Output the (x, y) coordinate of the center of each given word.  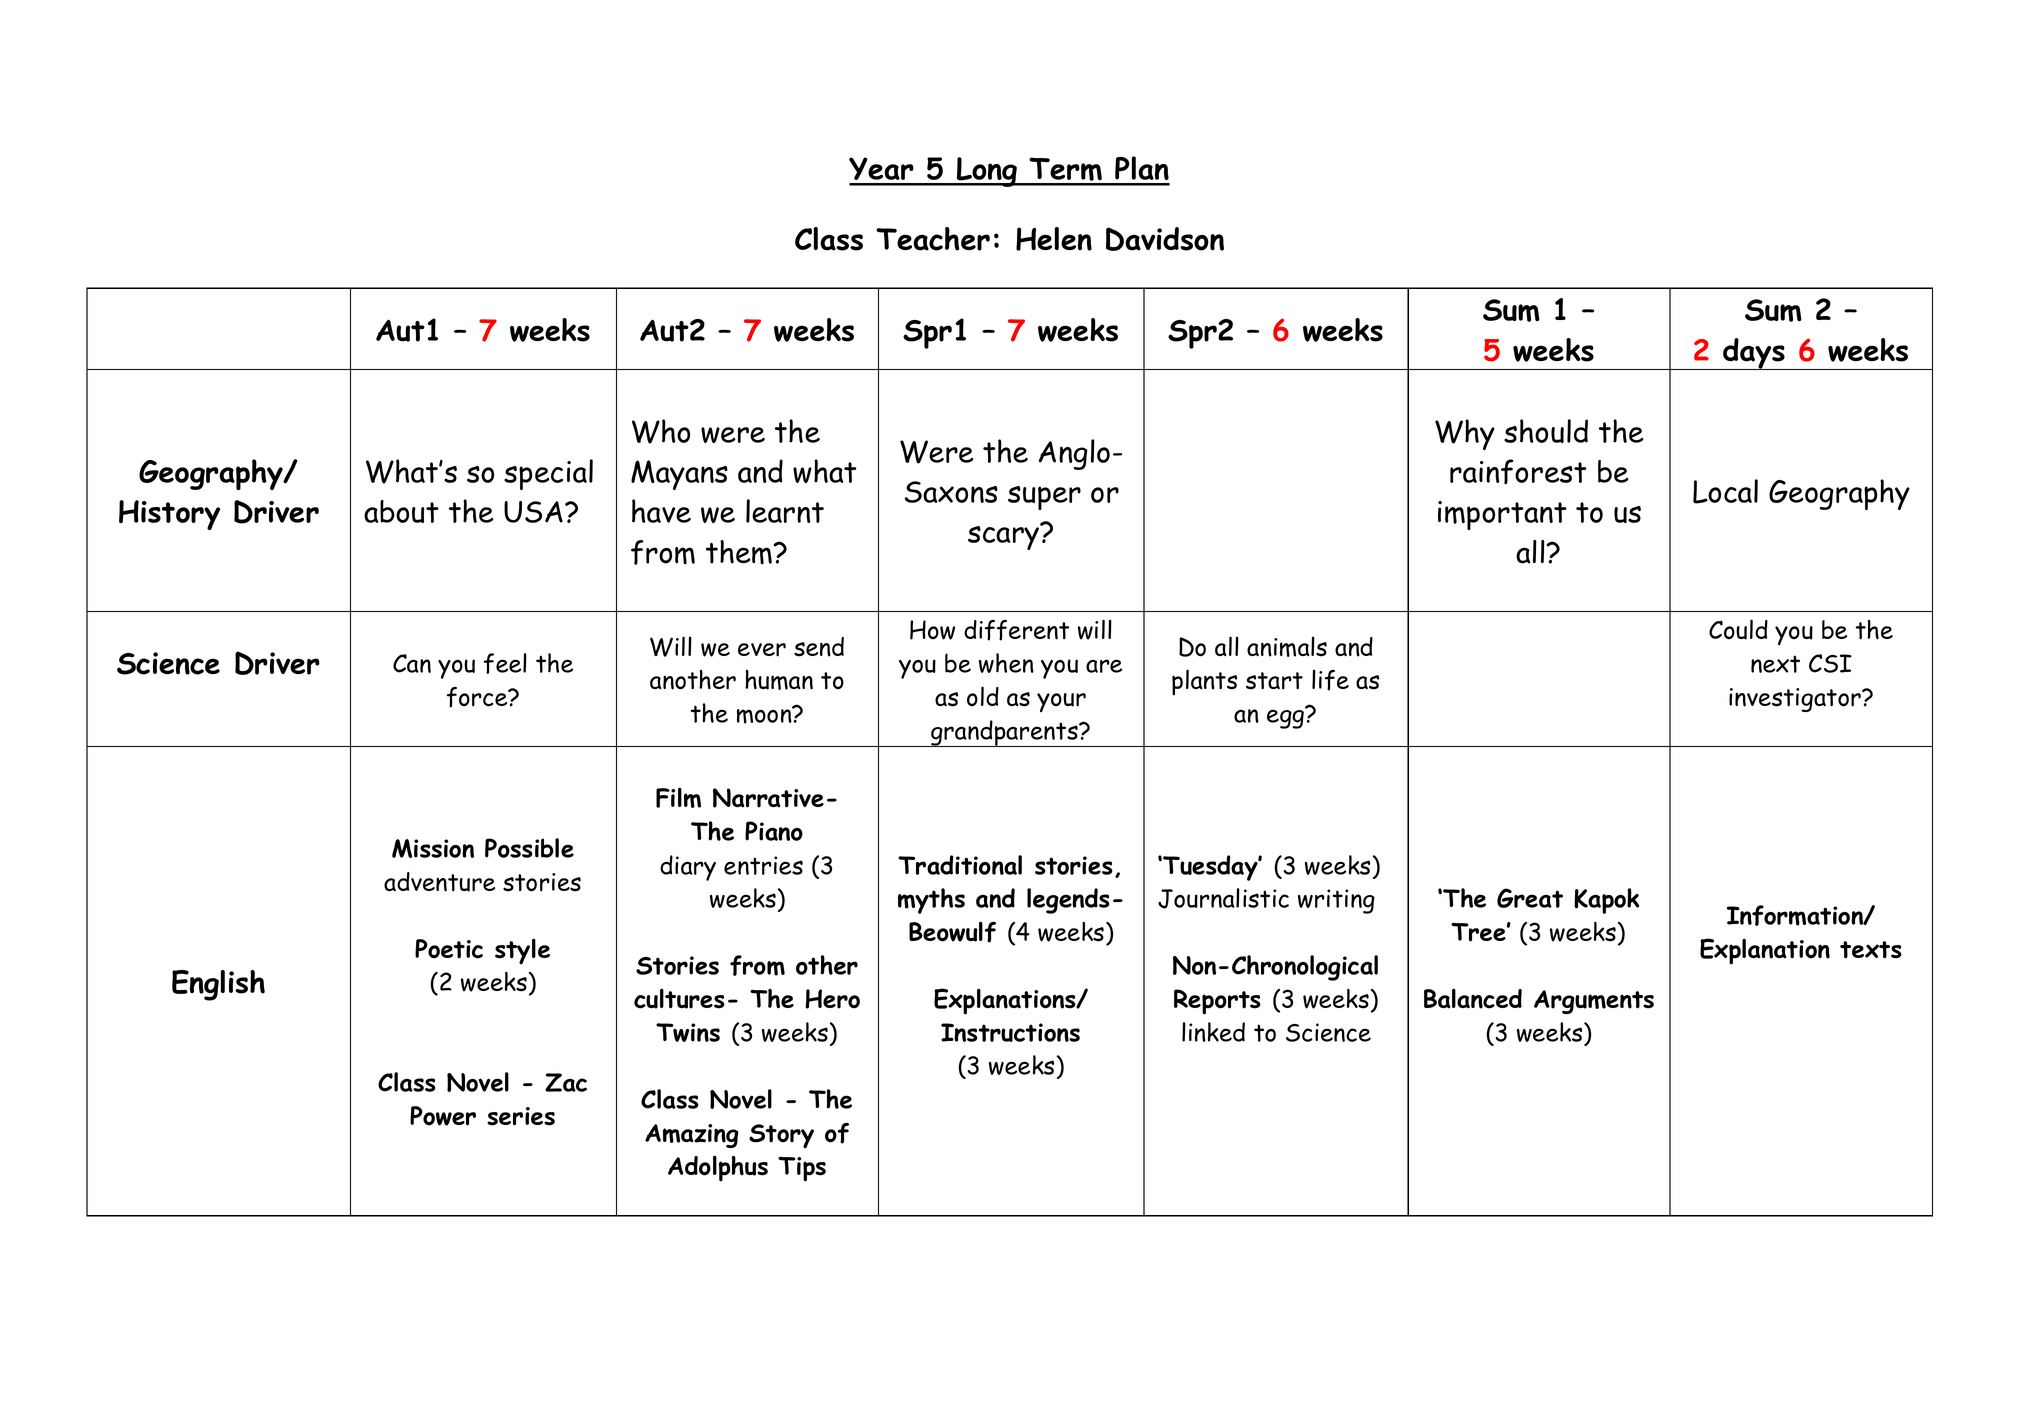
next (1775, 664)
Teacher (933, 239)
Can (412, 663)
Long (987, 172)
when (1006, 663)
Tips (802, 1169)
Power (443, 1116)
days (1754, 354)
